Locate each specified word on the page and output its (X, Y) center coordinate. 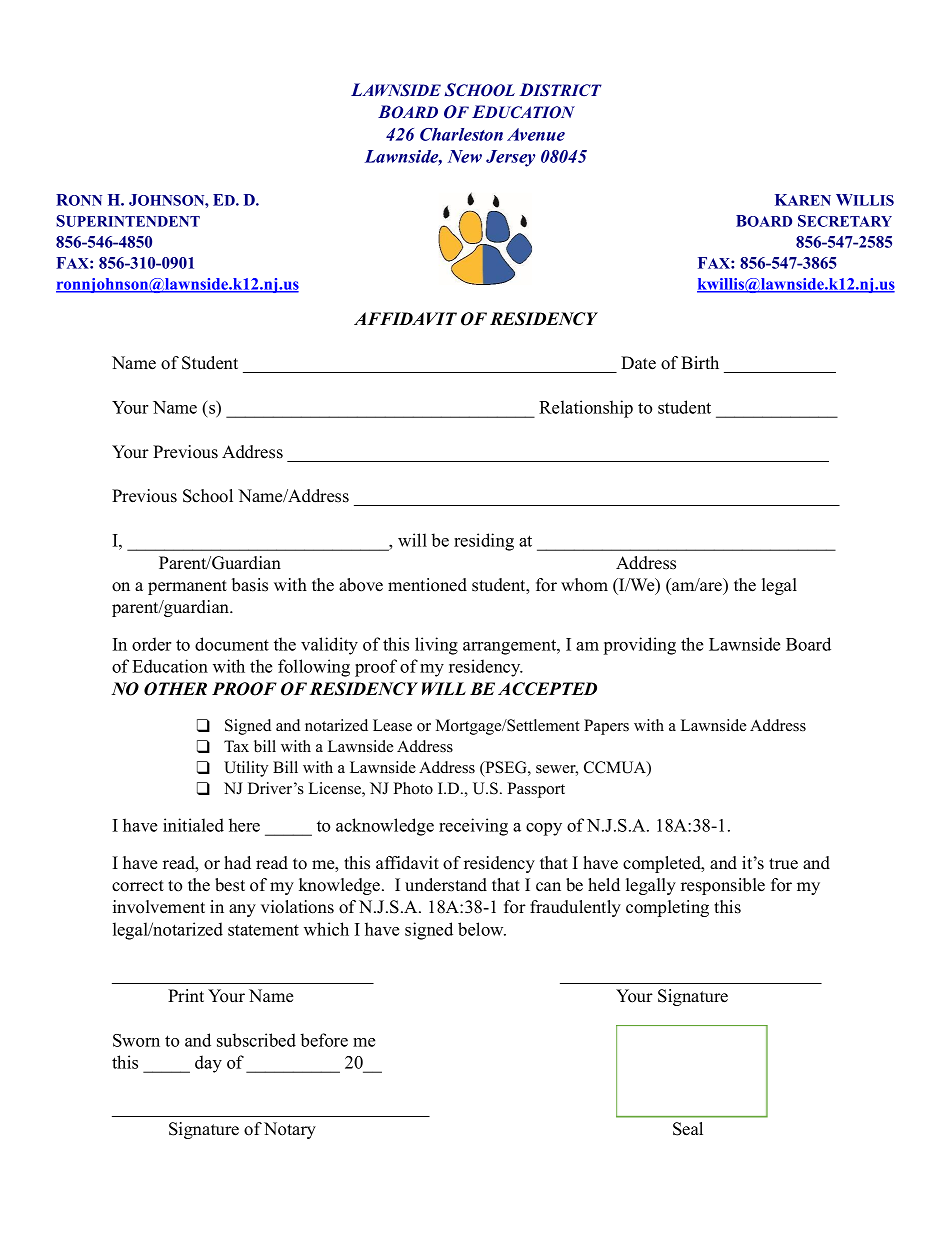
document (232, 644)
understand (446, 885)
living (436, 646)
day (208, 1064)
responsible (723, 886)
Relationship (586, 409)
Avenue (536, 134)
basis (250, 585)
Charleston (461, 134)
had (237, 862)
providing (640, 646)
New (465, 156)
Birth (700, 362)
